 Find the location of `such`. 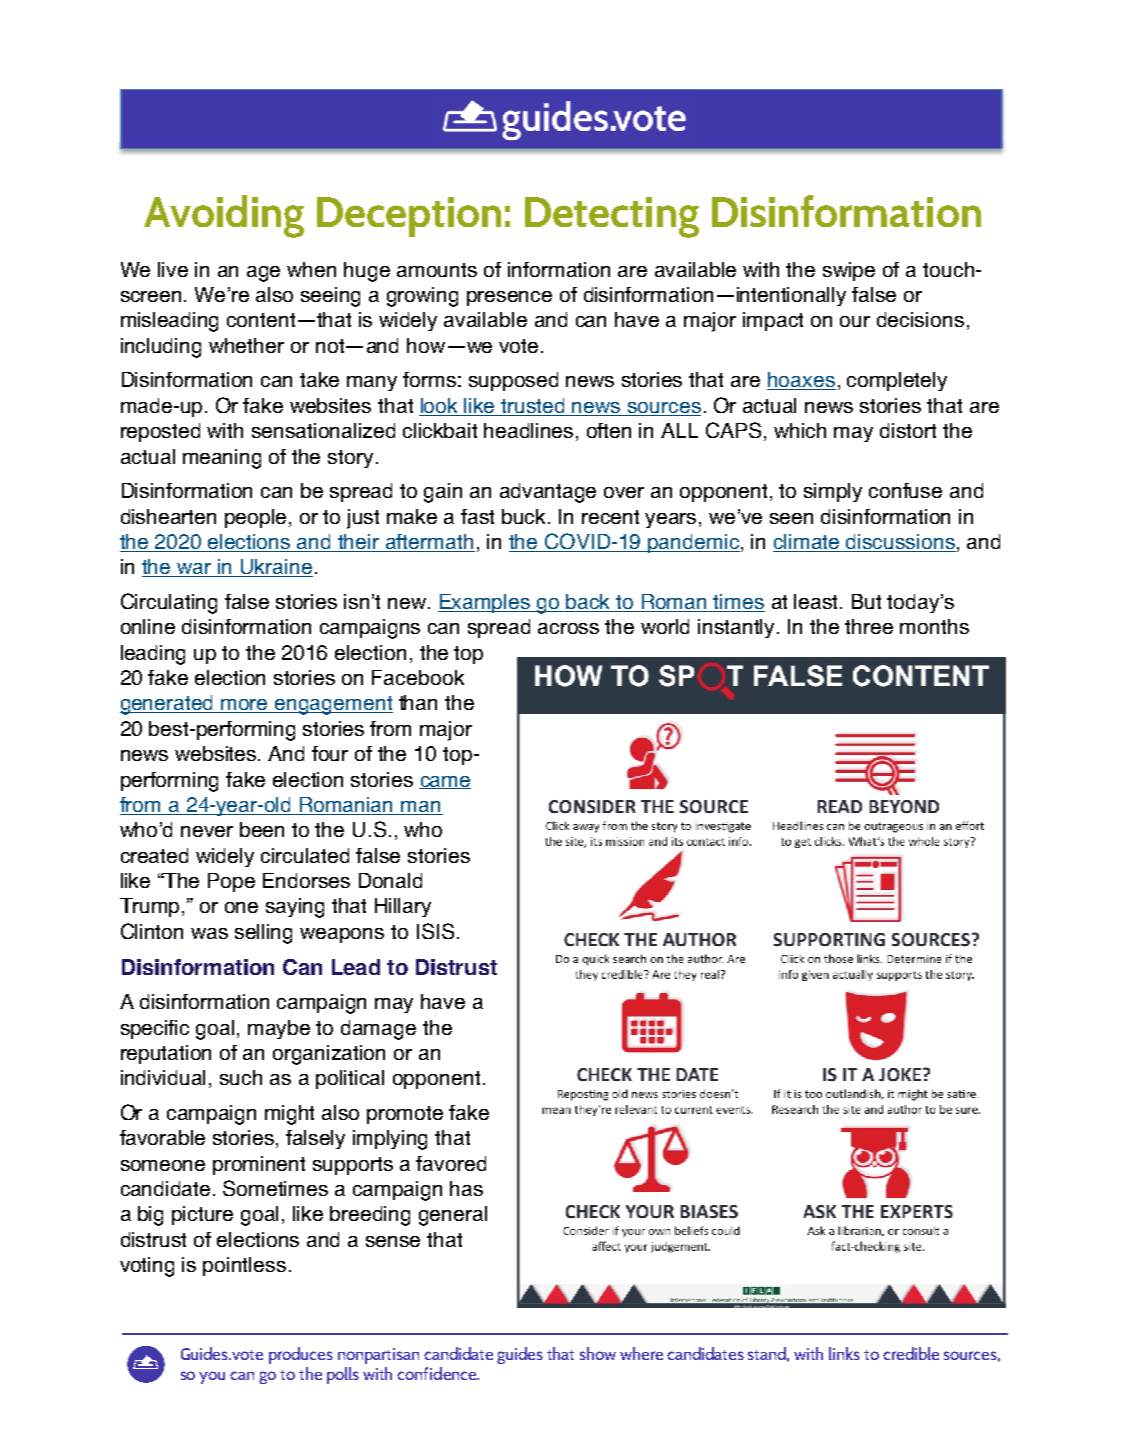

such is located at coordinates (241, 1077).
